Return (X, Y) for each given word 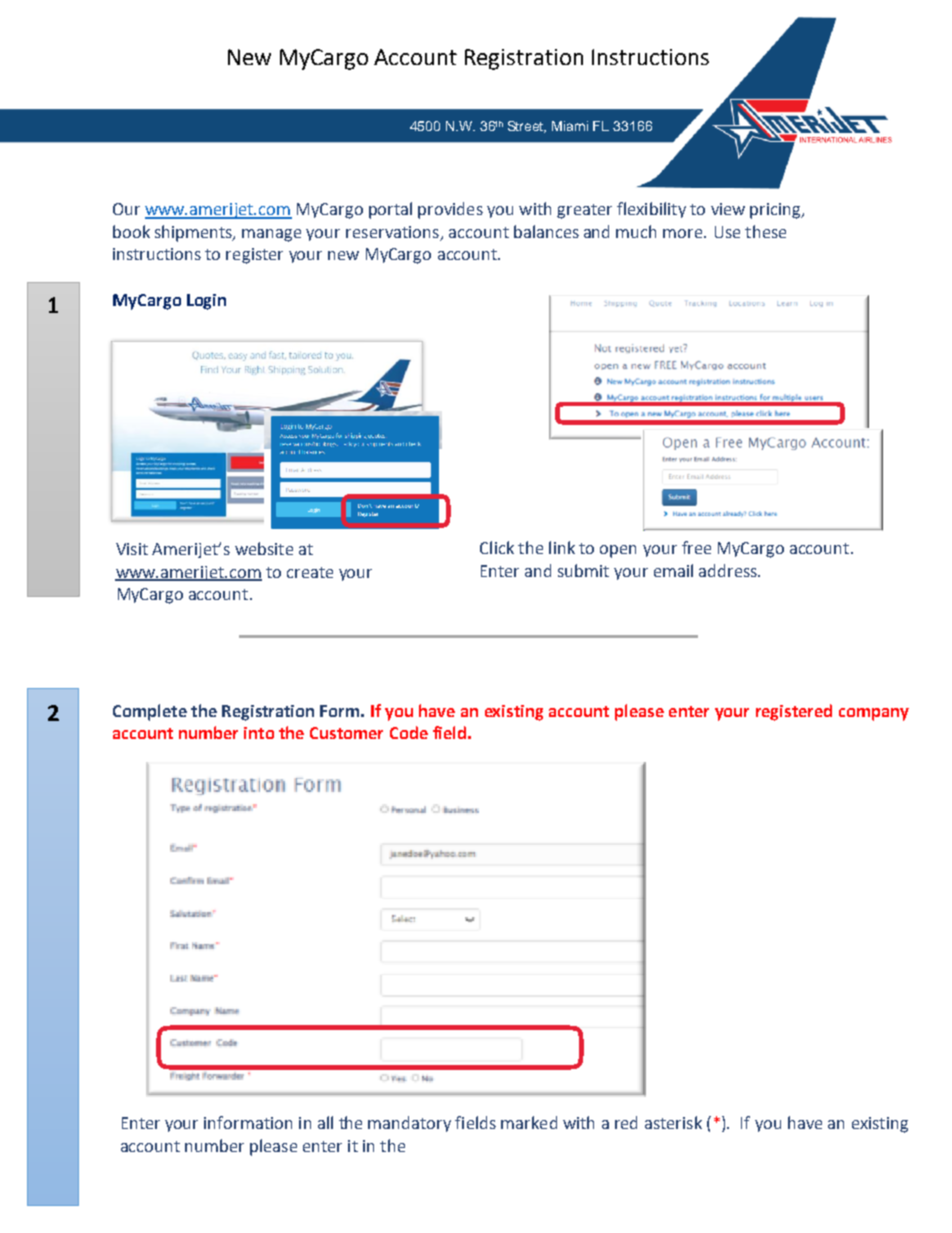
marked (529, 1122)
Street (527, 127)
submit (583, 570)
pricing (776, 211)
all (325, 1122)
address (729, 570)
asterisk (673, 1122)
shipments (195, 233)
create (310, 572)
